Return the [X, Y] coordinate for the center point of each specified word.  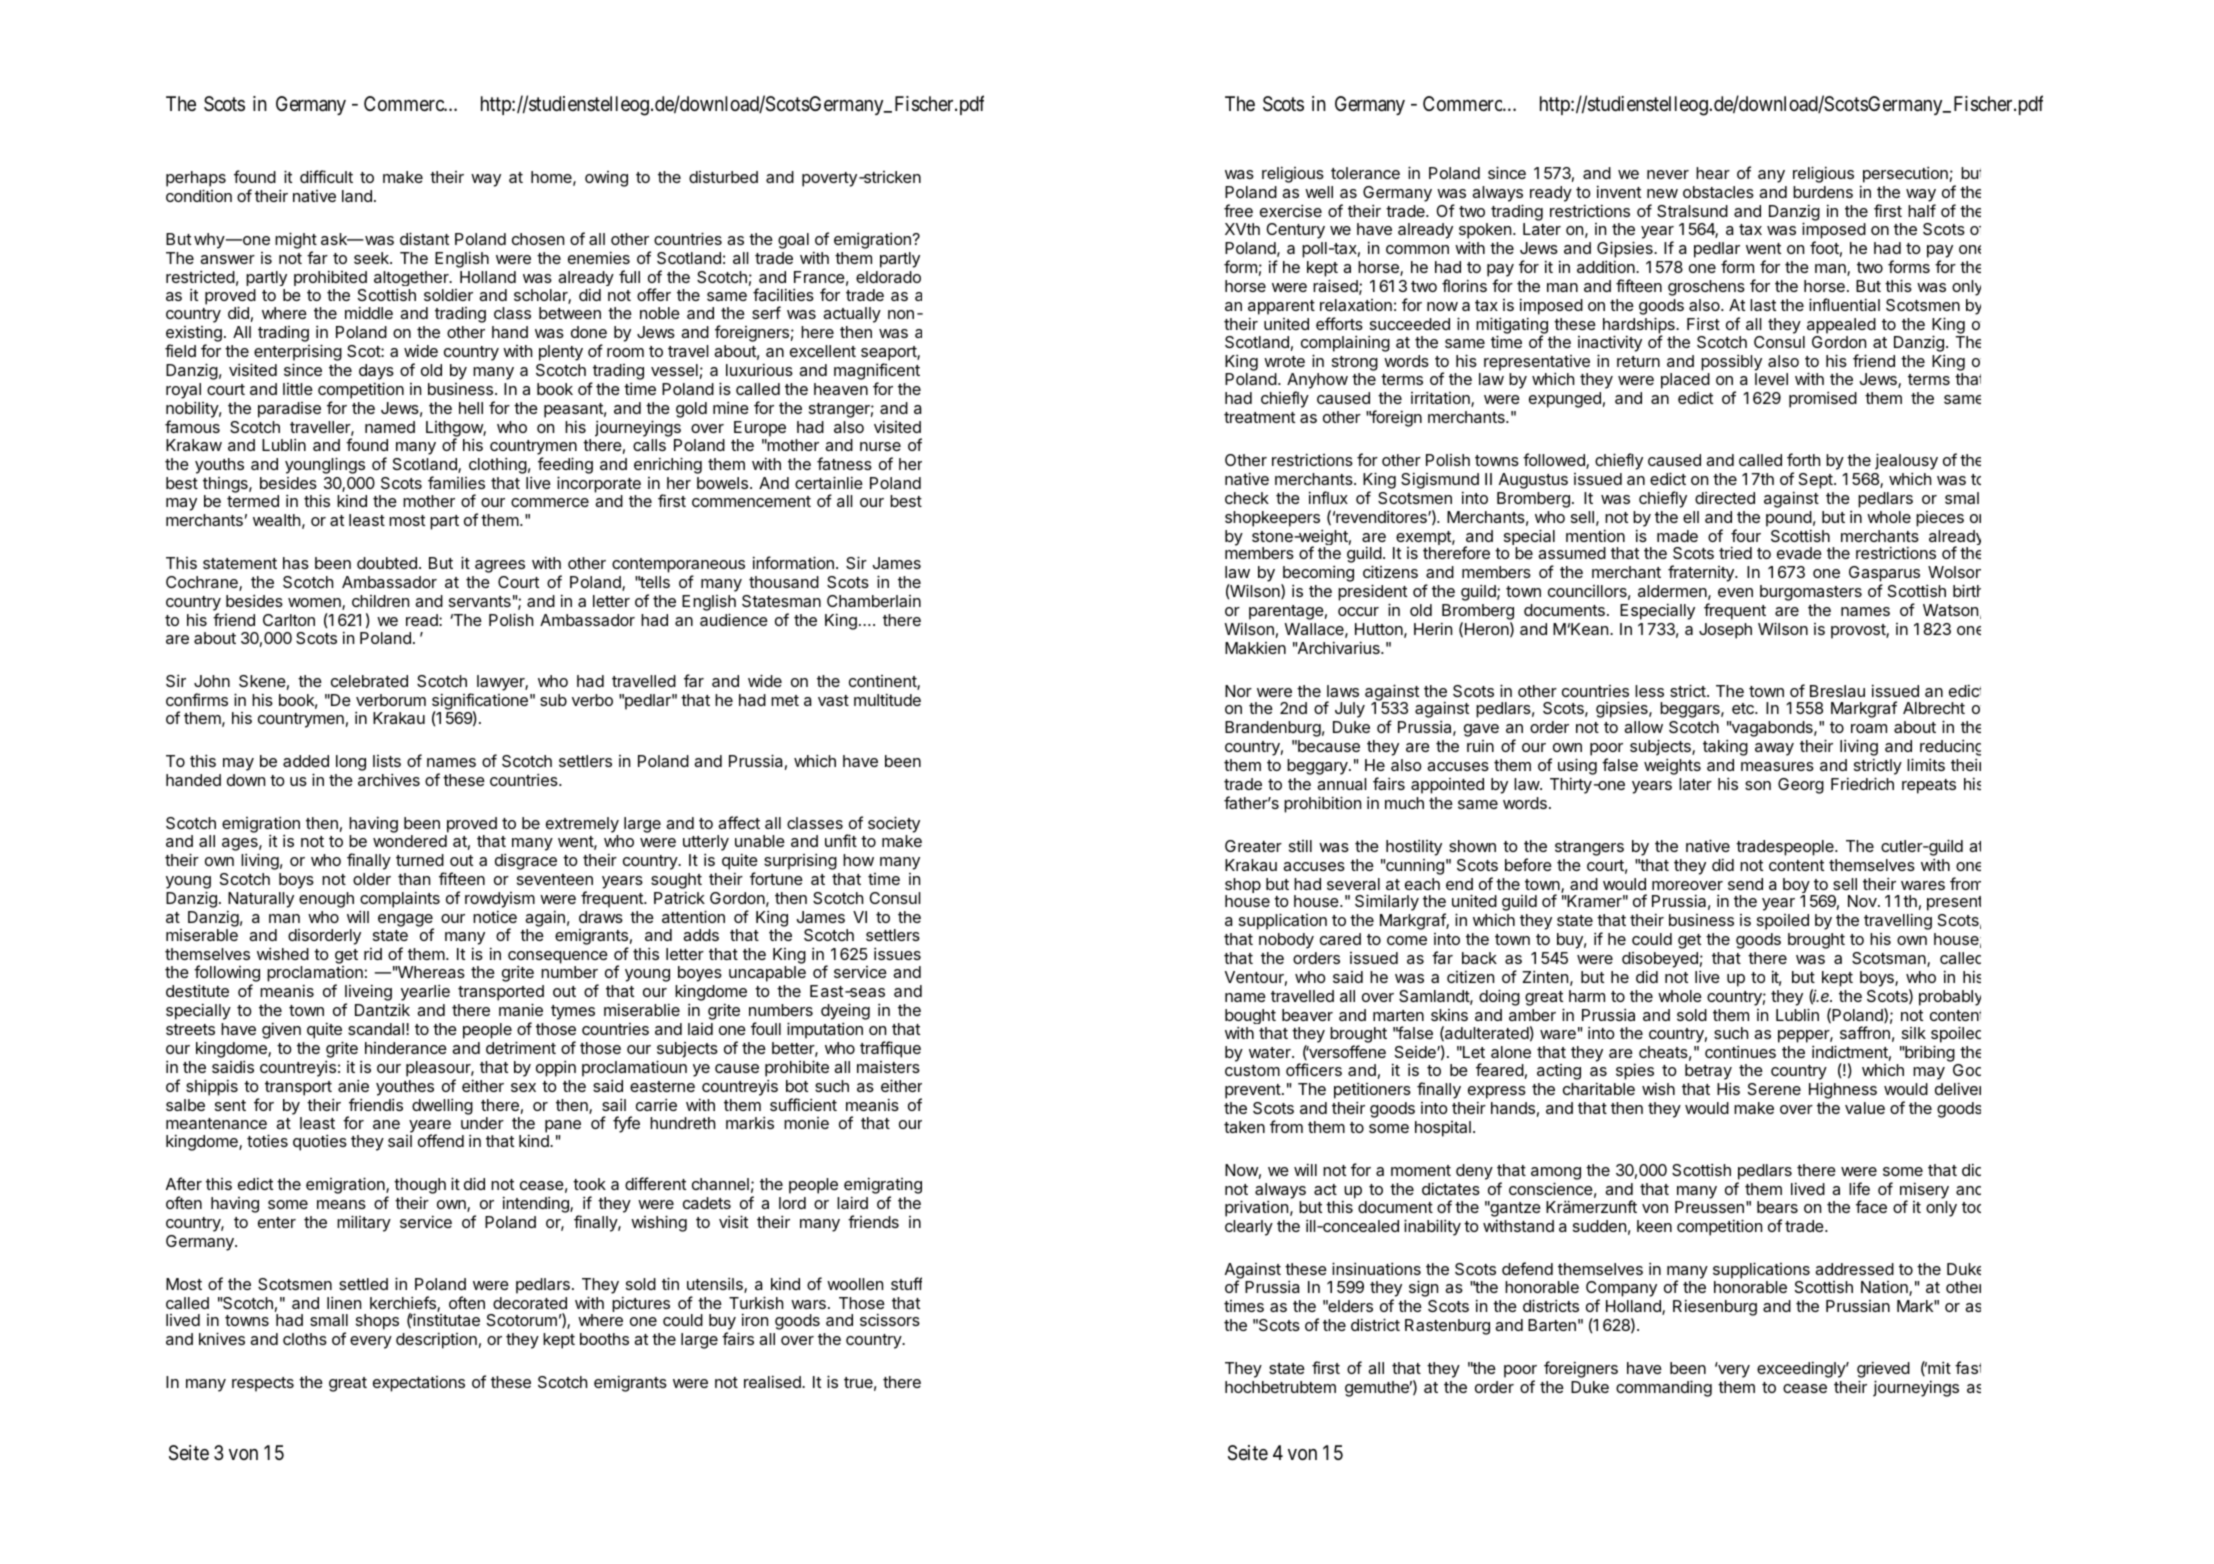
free [1238, 210]
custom [1252, 1070]
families [456, 482]
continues [1740, 1051]
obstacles [1718, 192]
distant [424, 238]
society [894, 826]
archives [389, 779]
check [1247, 498]
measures [1777, 766]
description [436, 1340]
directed [1725, 497]
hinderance [406, 1048]
